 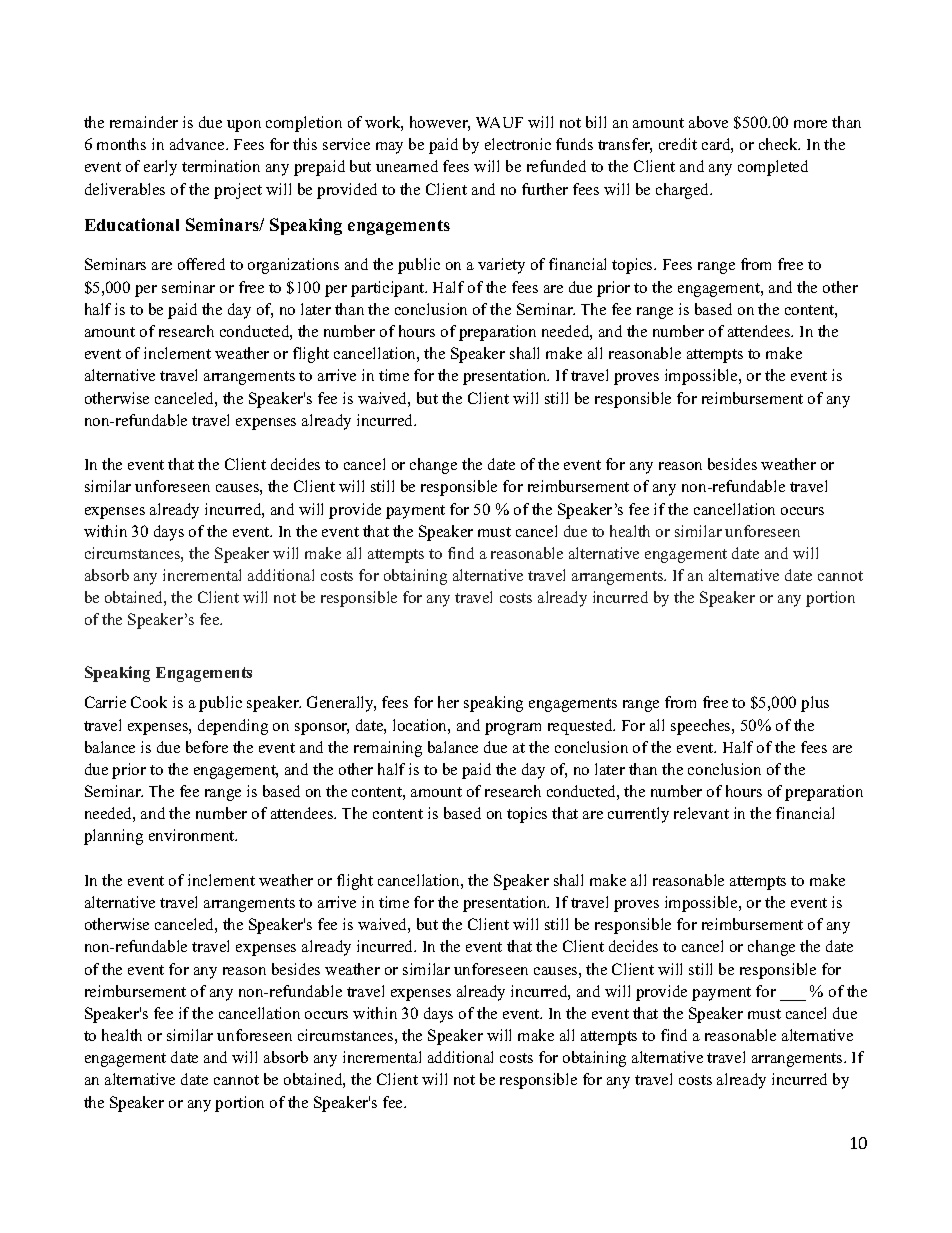 I want to click on program, so click(x=513, y=729).
